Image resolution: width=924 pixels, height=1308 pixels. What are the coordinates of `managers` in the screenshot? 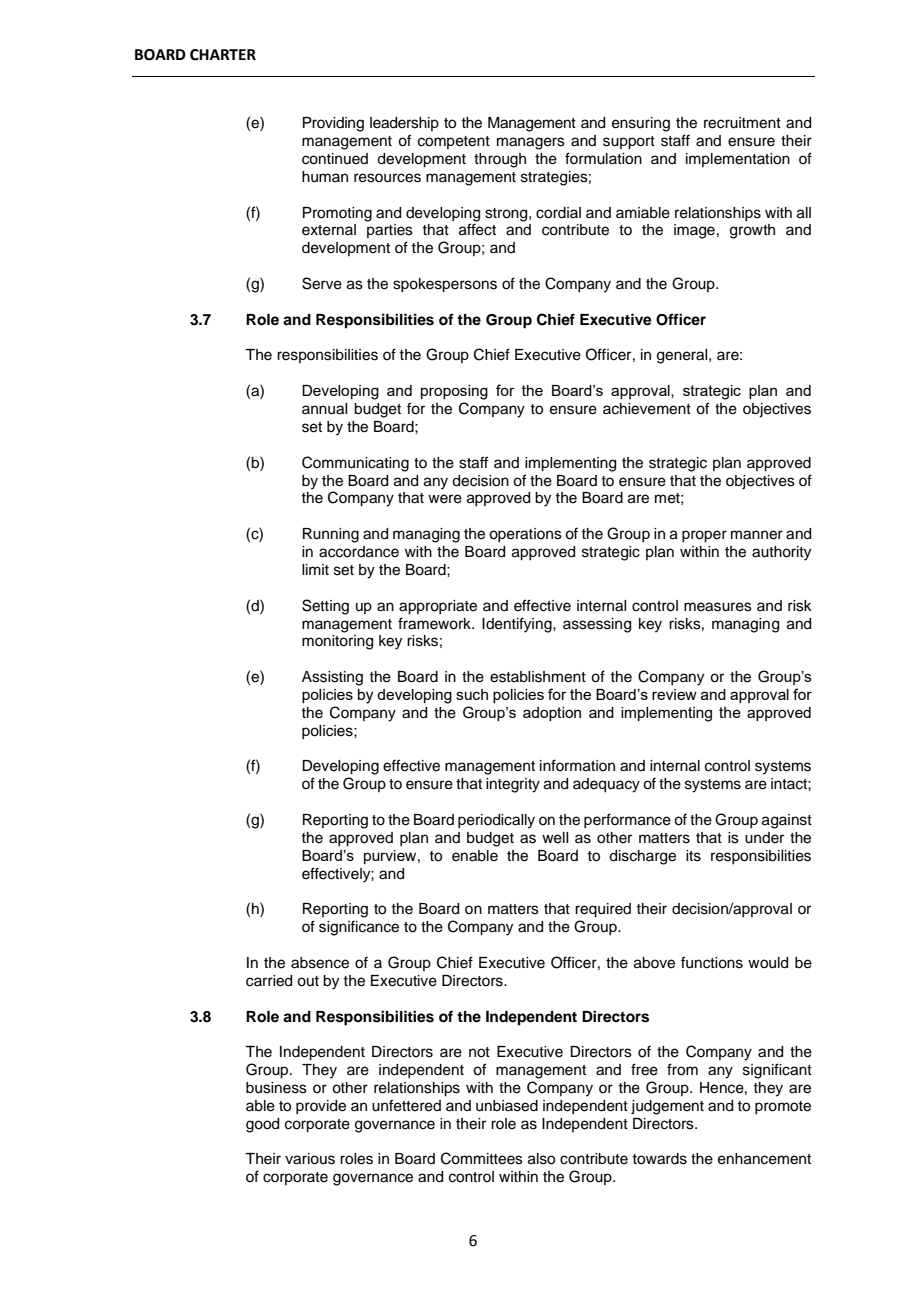 It's located at (531, 143).
